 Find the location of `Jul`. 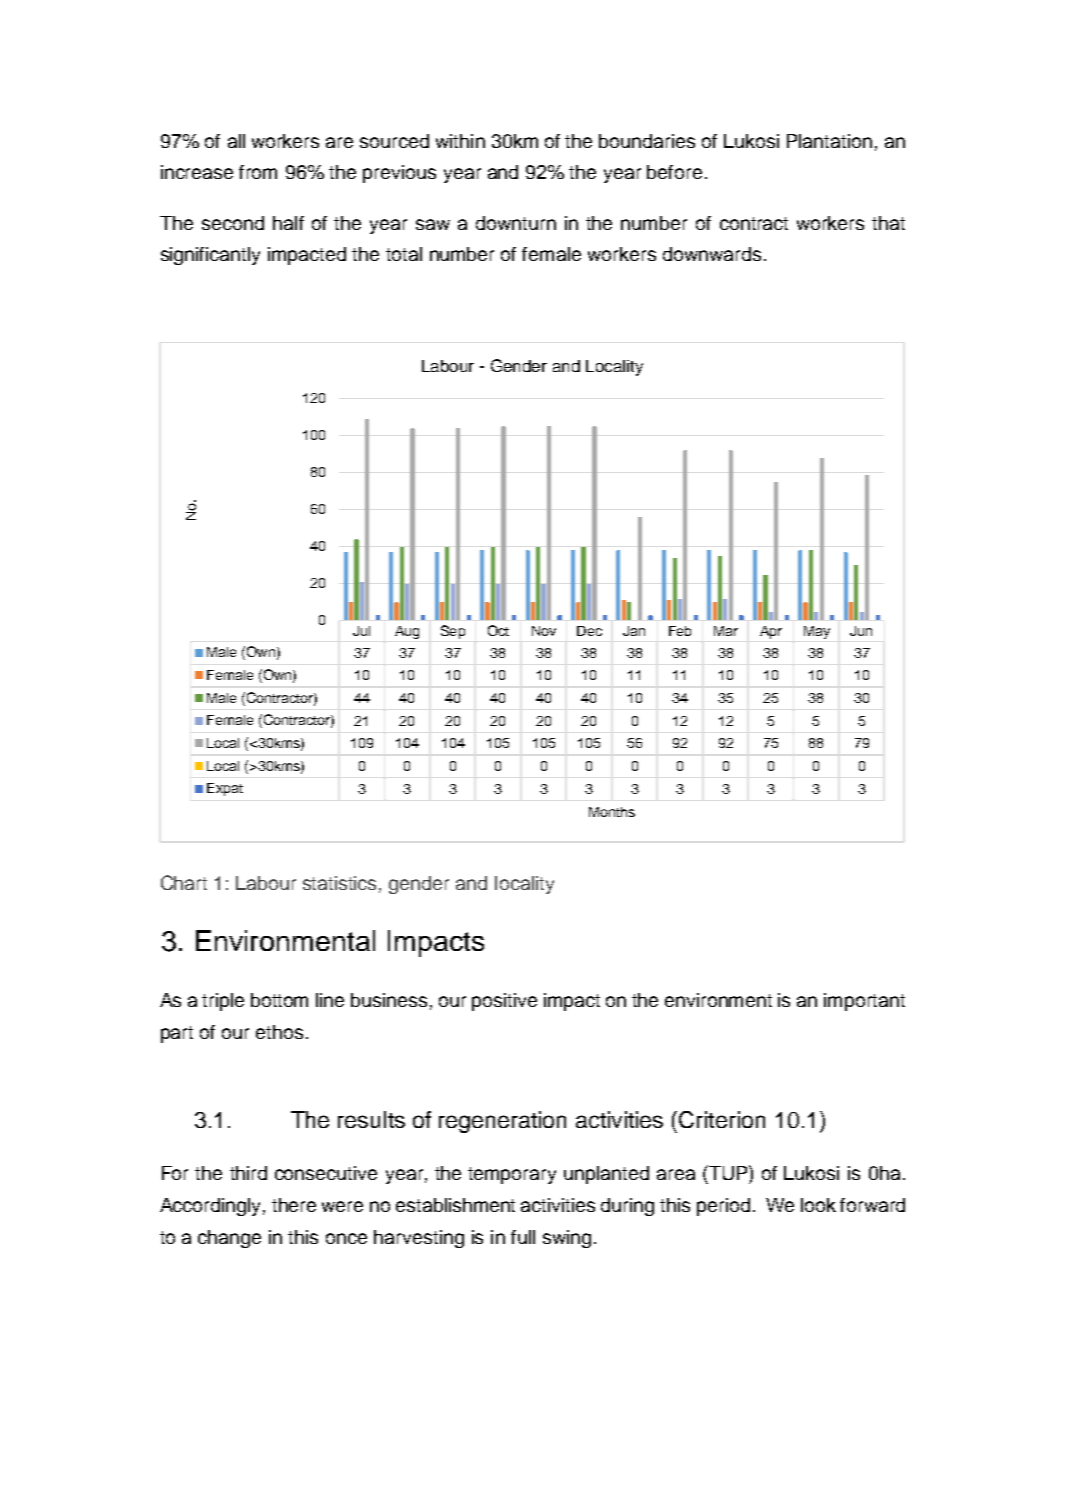

Jul is located at coordinates (361, 631).
